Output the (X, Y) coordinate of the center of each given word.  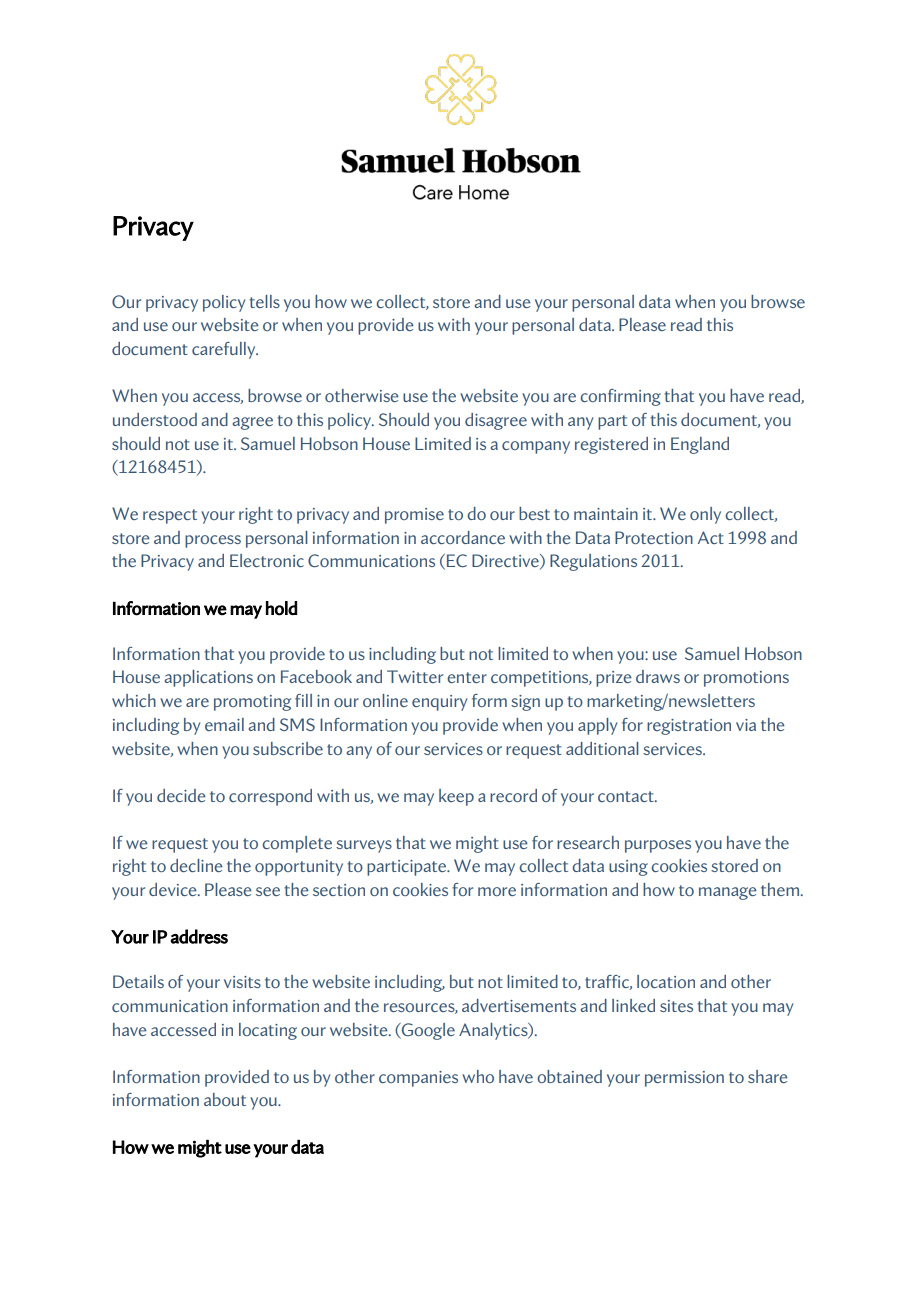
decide (181, 795)
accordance (463, 537)
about (225, 1099)
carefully (225, 350)
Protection (654, 537)
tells (264, 301)
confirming (620, 397)
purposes (658, 846)
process (213, 541)
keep (456, 797)
